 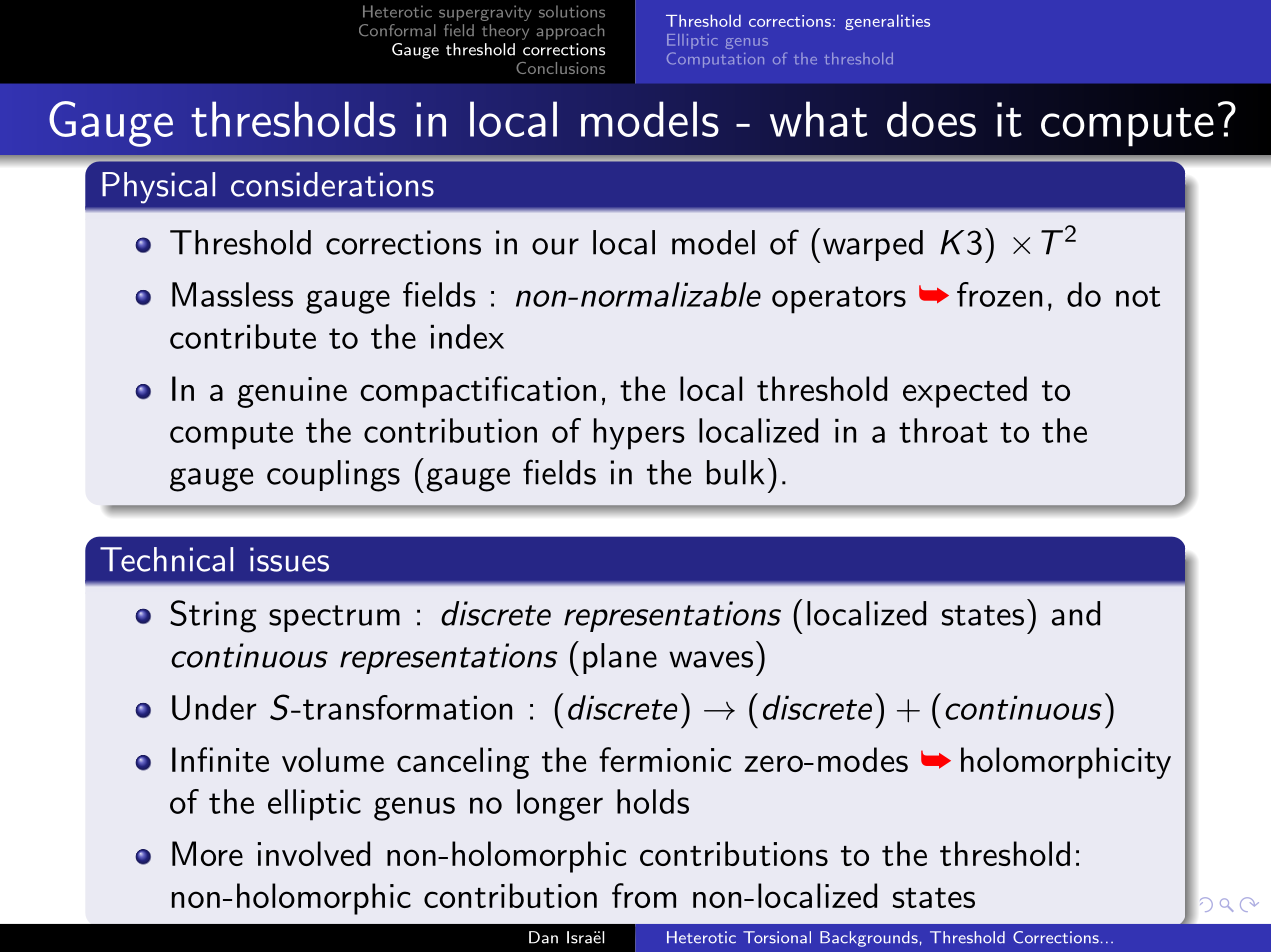 What do you see at coordinates (570, 32) in the screenshot?
I see `approach` at bounding box center [570, 32].
